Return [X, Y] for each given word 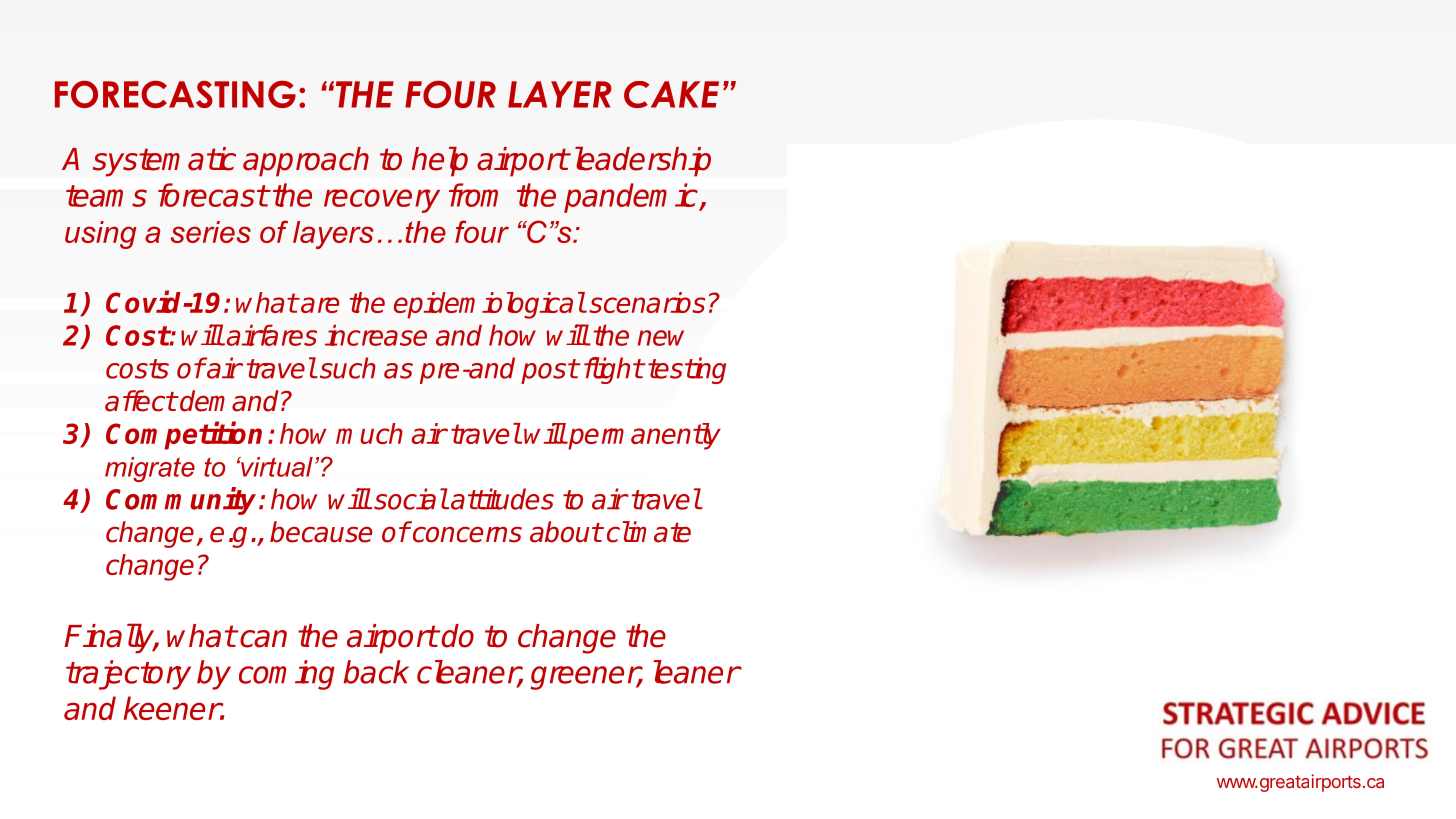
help [440, 161]
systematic [164, 162]
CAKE [671, 94]
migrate [150, 469]
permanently [643, 436]
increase [376, 335]
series [211, 232]
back [376, 672]
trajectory [128, 675]
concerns [466, 534]
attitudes [502, 499]
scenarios [647, 302]
